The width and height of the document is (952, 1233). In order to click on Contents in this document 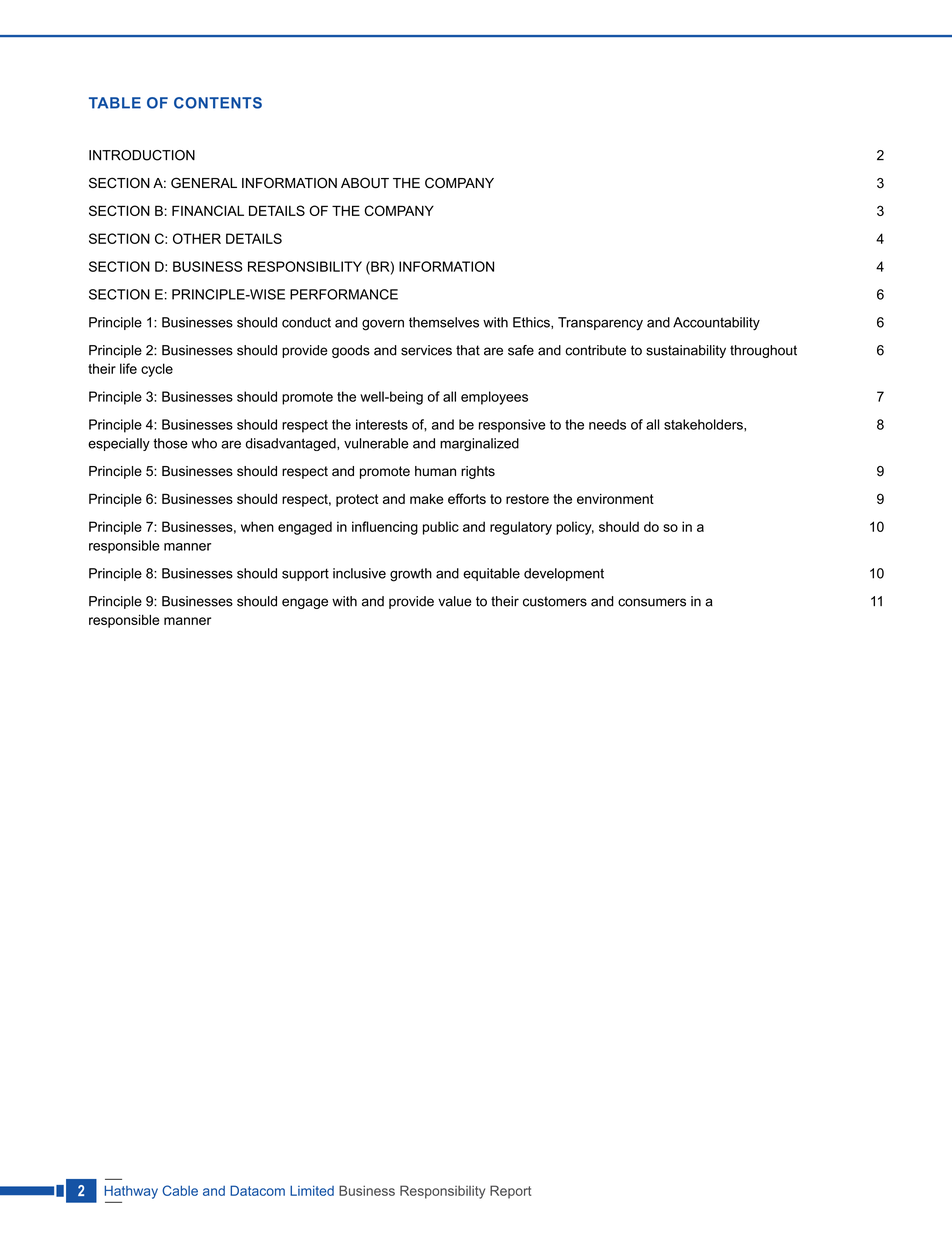, I will do `click(218, 103)`.
